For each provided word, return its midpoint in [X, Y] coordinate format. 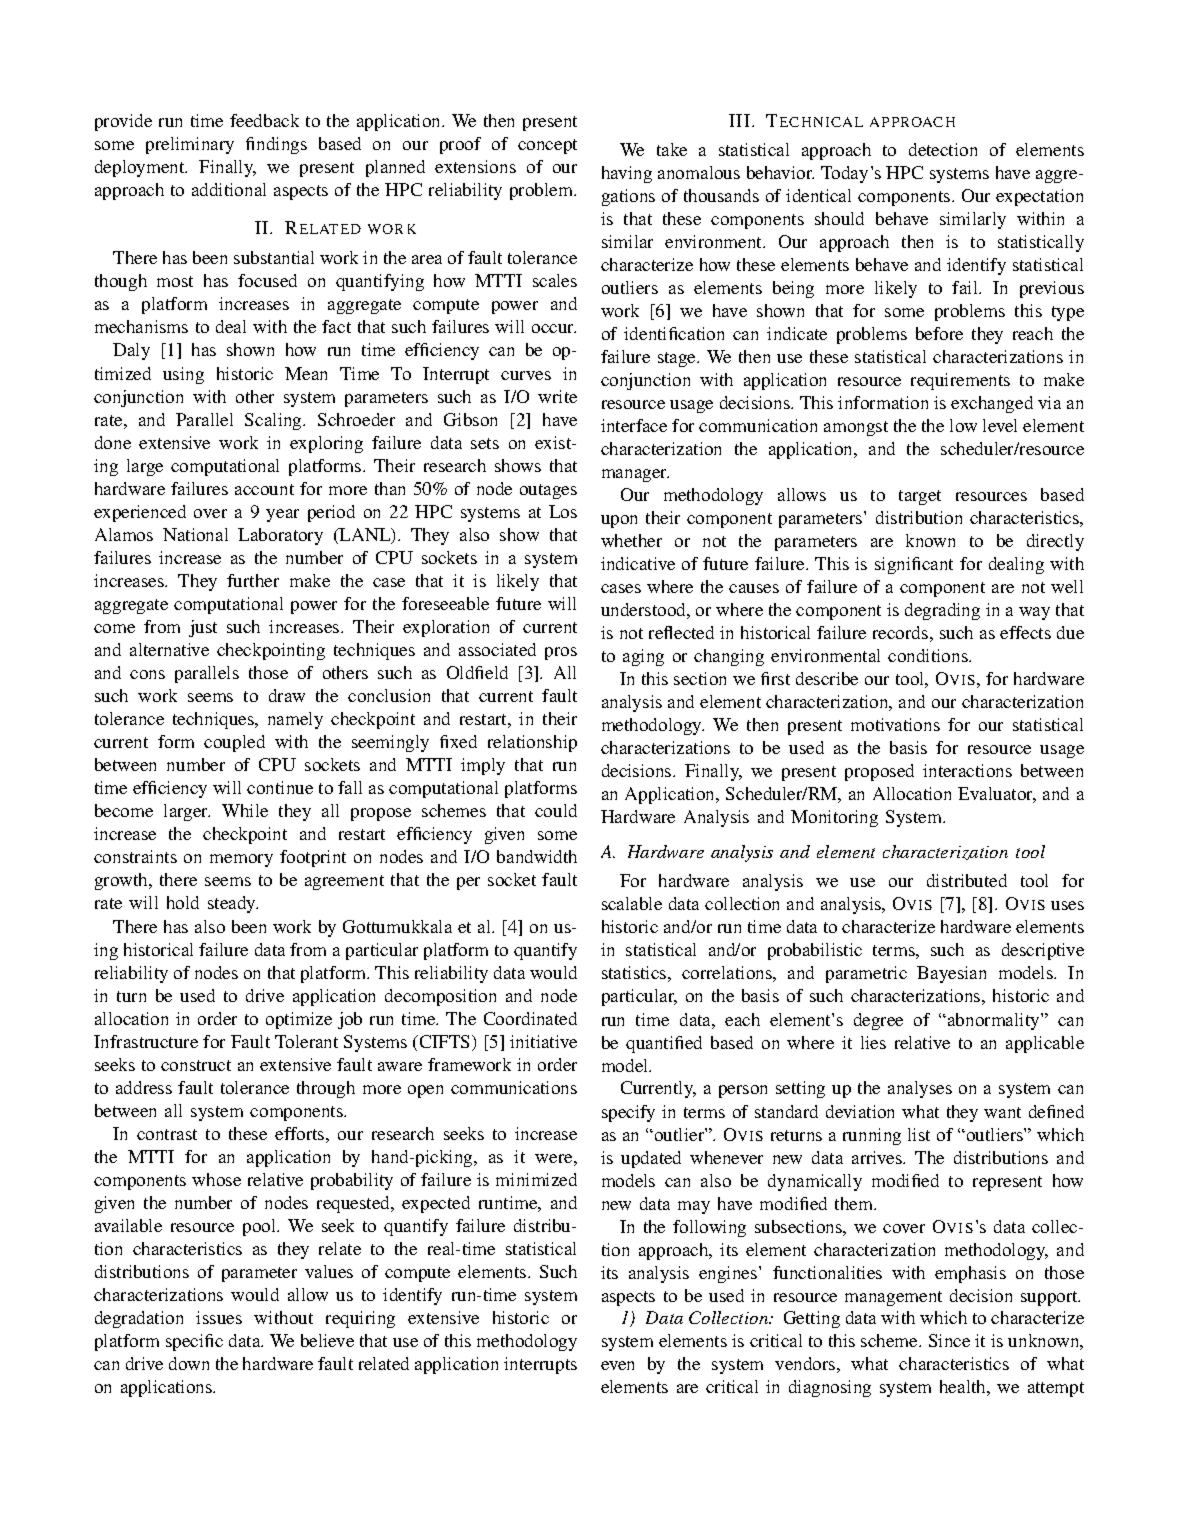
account [264, 489]
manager [635, 475]
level [1000, 425]
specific [194, 1342]
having [627, 174]
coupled [234, 743]
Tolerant [306, 1041]
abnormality [995, 1021]
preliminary [190, 145]
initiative [543, 1041]
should [839, 218]
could [556, 810]
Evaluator [997, 795]
